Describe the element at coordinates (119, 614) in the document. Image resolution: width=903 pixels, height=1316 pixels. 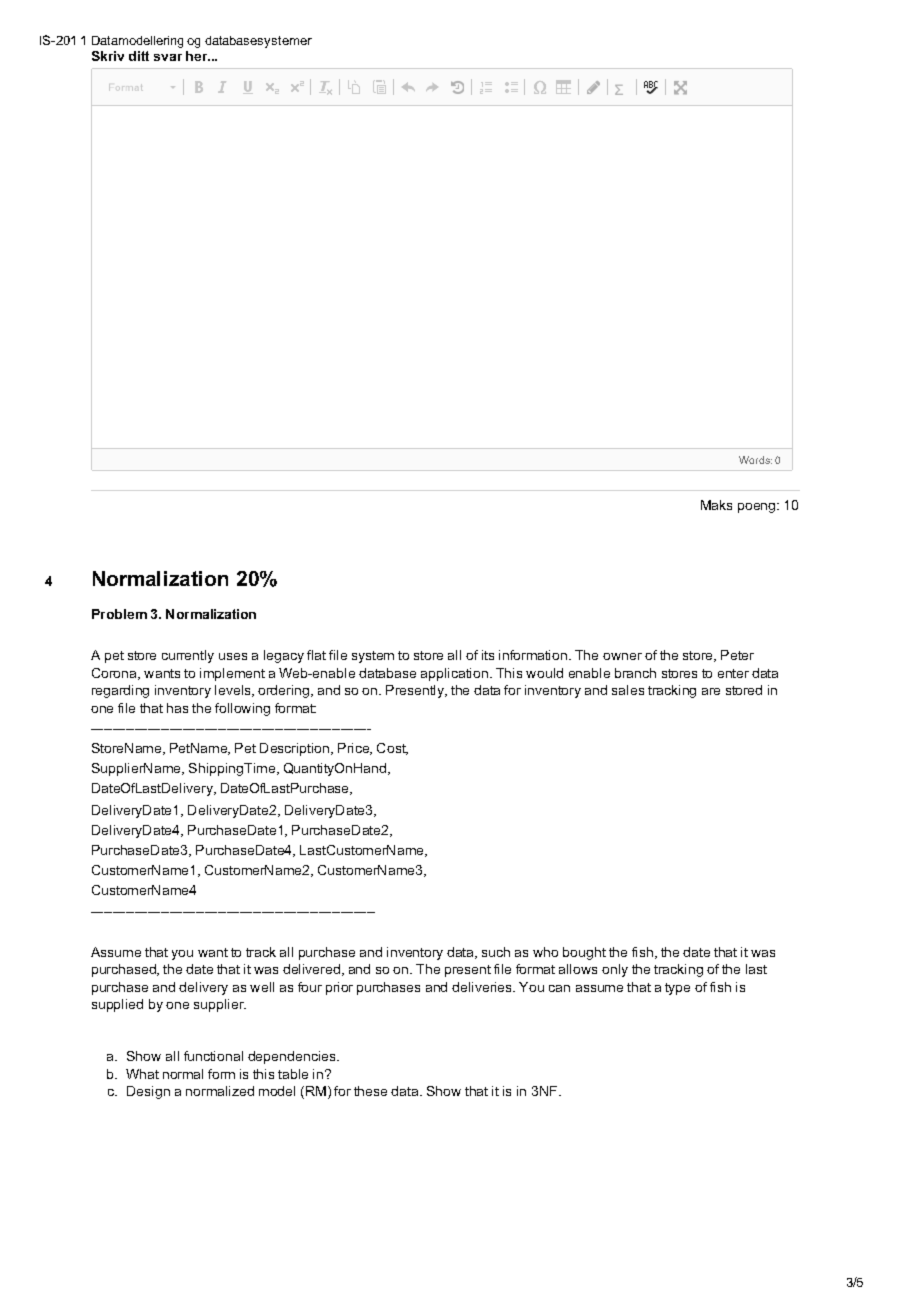
I see `Problem` at that location.
